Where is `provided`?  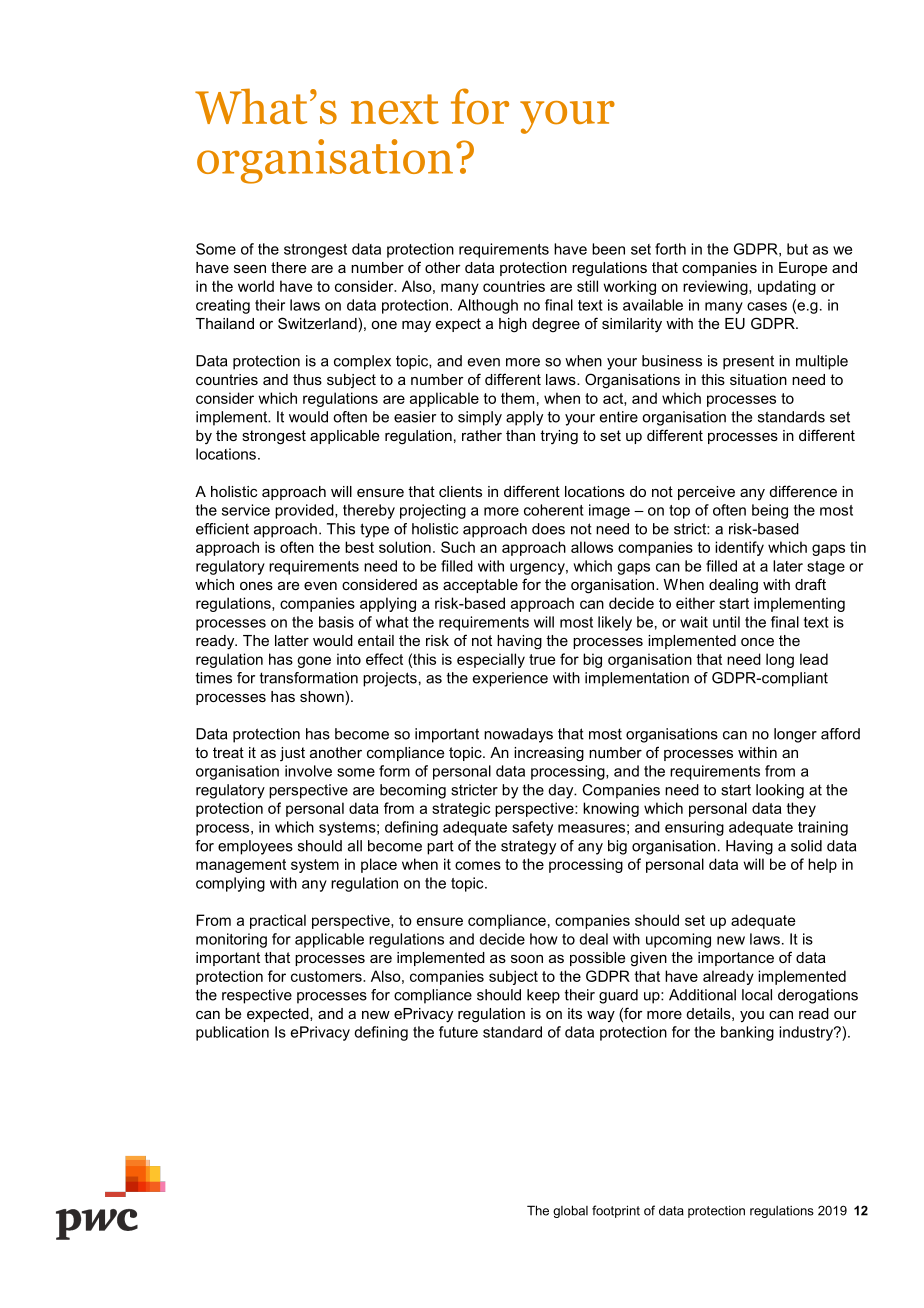
provided is located at coordinates (305, 511).
